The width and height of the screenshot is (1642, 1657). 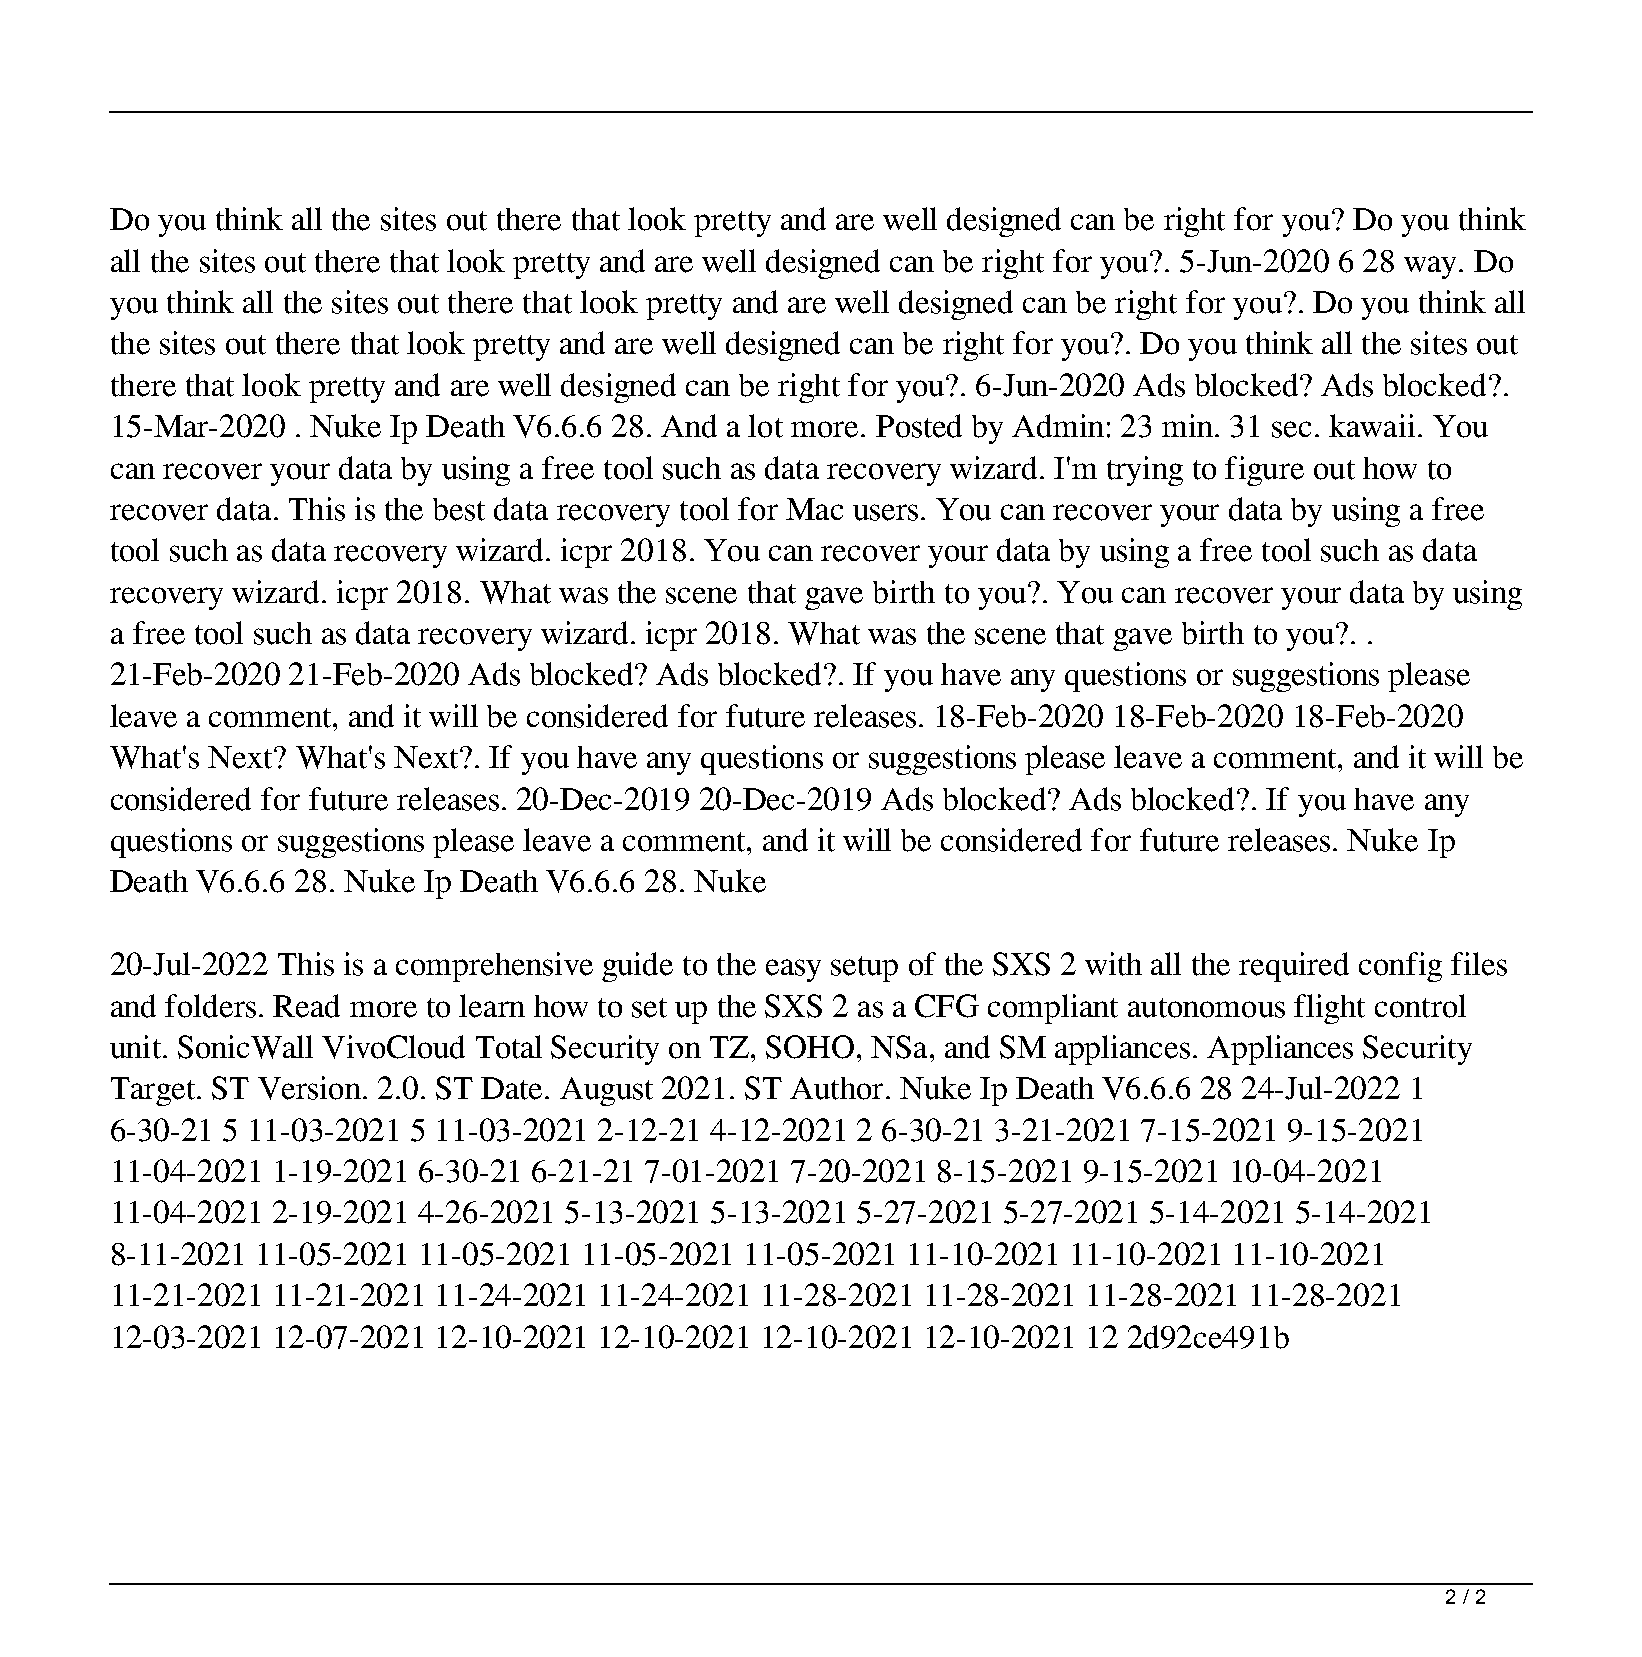 I want to click on Version, so click(x=309, y=1088).
